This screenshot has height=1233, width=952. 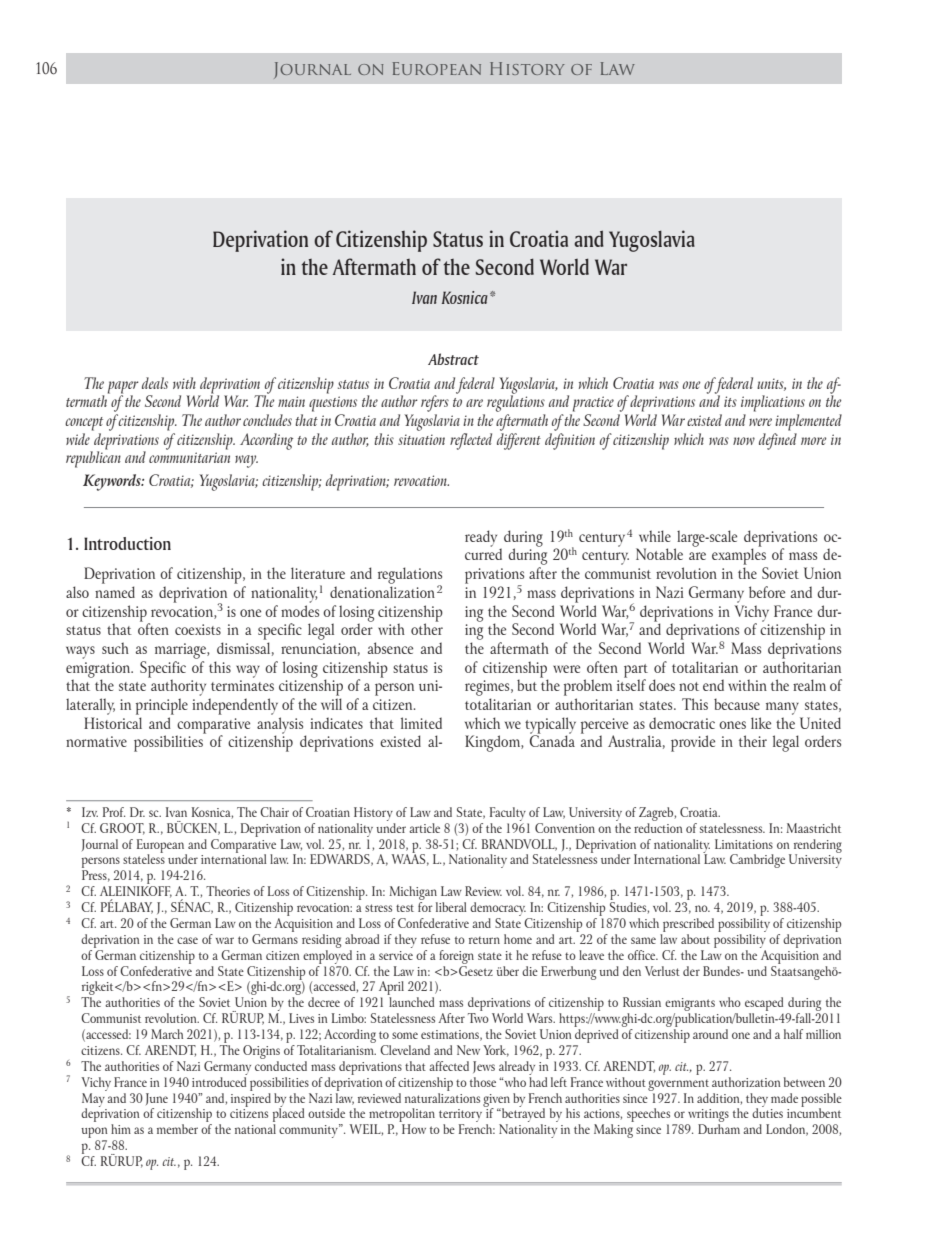 What do you see at coordinates (318, 573) in the screenshot?
I see `literature` at bounding box center [318, 573].
